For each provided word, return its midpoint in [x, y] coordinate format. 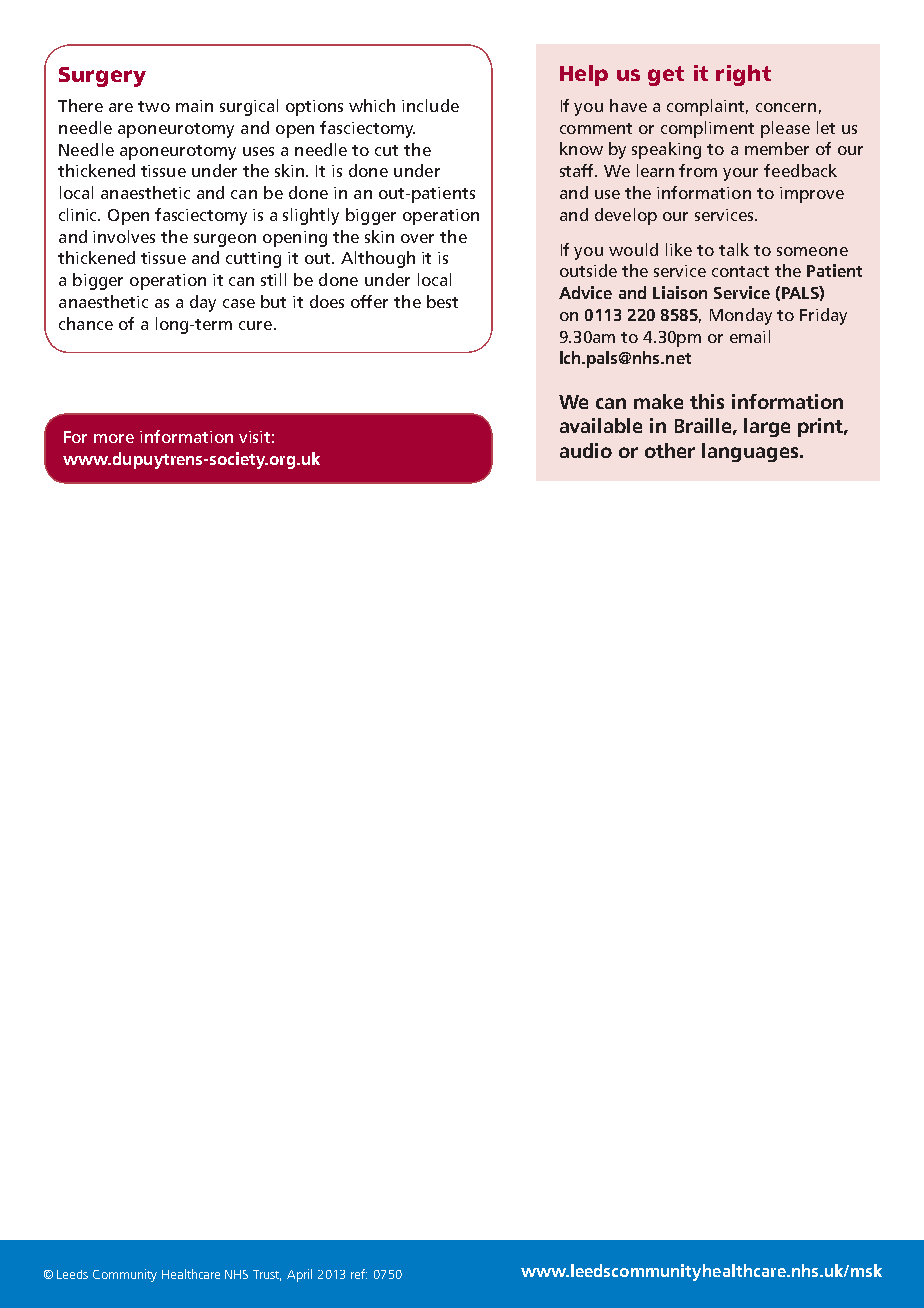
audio [586, 450]
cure [255, 325]
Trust [267, 1275]
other [670, 450]
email [750, 336]
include [430, 105]
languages [751, 452]
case [239, 303]
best [442, 301]
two [154, 106]
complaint [707, 107]
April [299, 1275]
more [114, 438]
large [767, 427]
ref [359, 1274]
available [601, 425]
